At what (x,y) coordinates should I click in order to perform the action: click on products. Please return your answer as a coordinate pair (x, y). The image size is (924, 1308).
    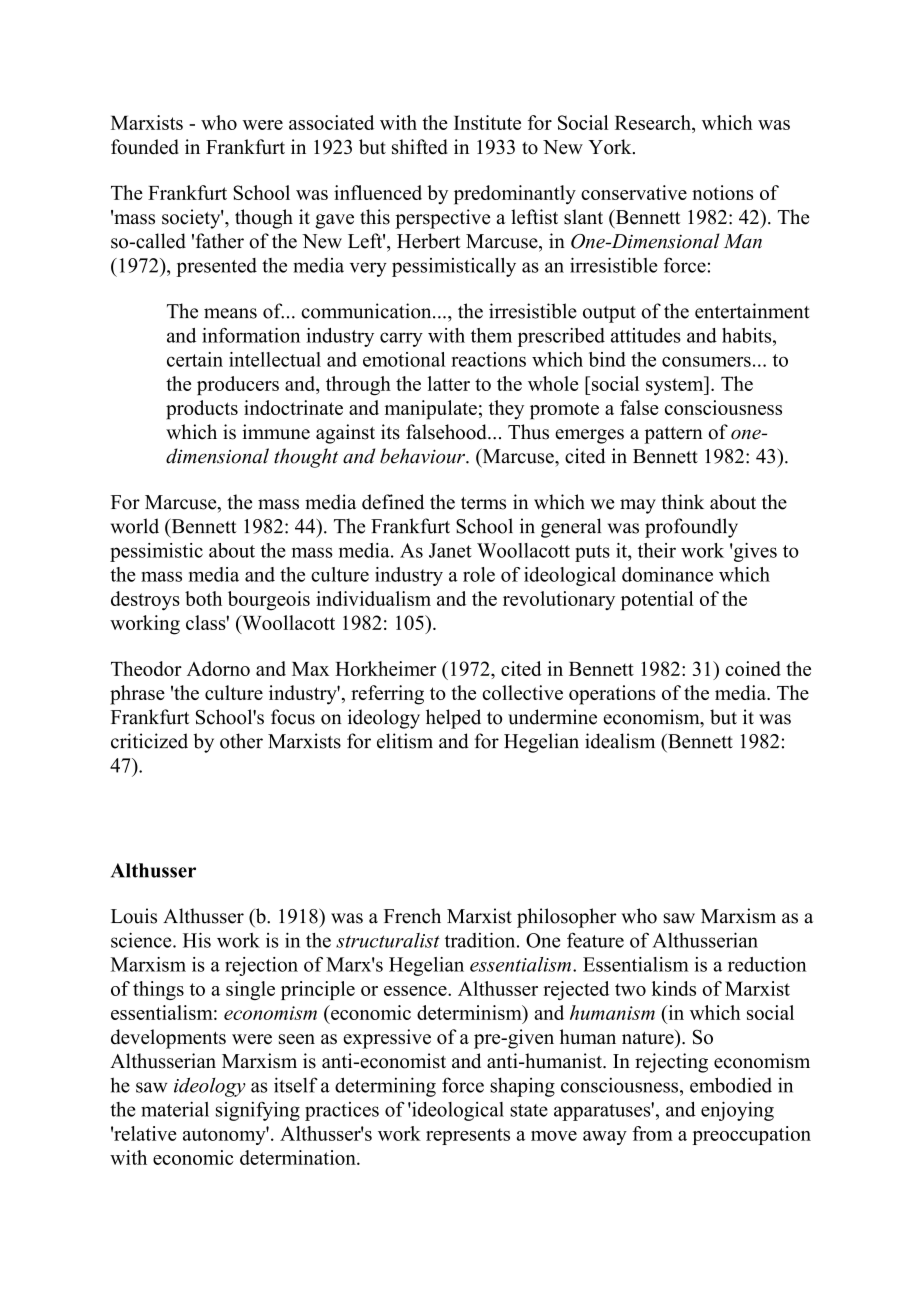
    Looking at the image, I should click on (202, 410).
